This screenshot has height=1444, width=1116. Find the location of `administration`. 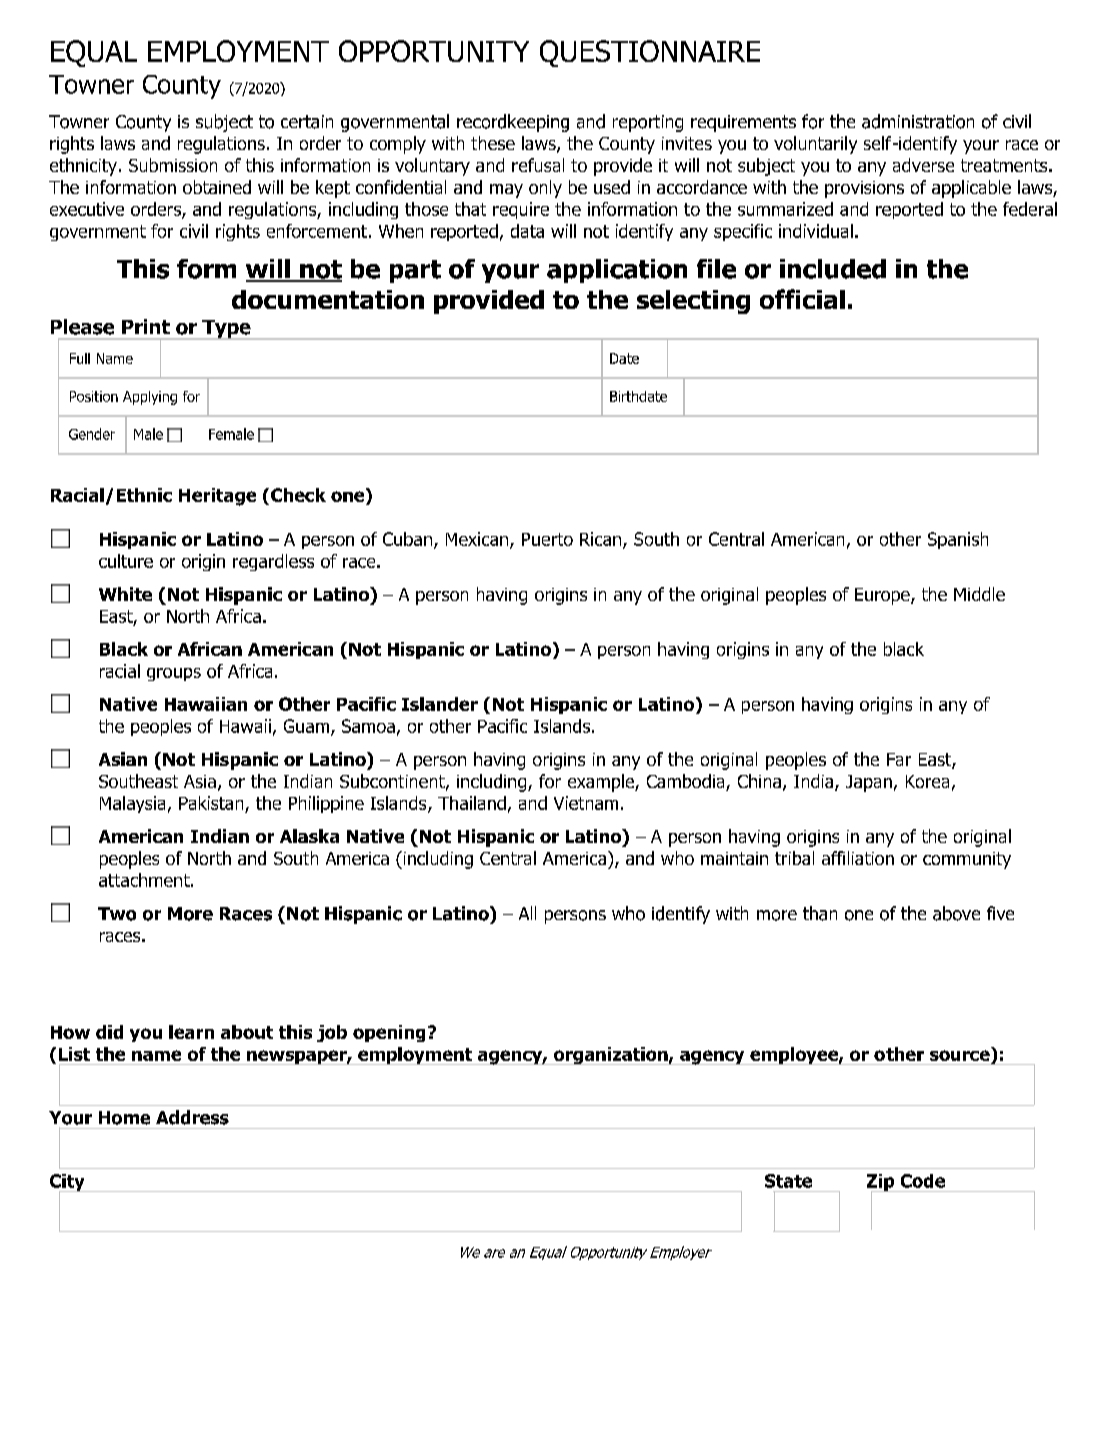

administration is located at coordinates (918, 121).
